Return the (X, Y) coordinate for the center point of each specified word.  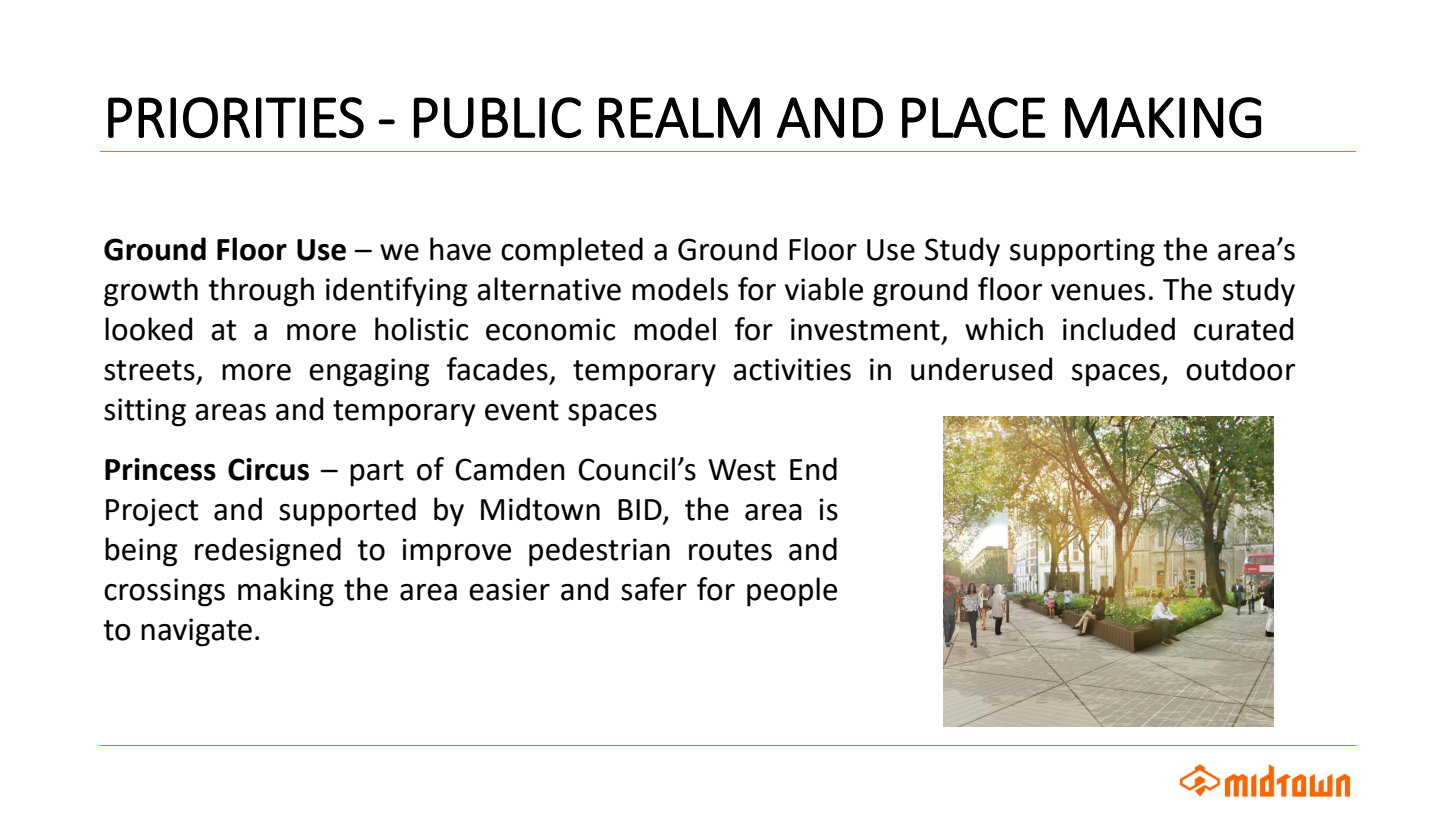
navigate (196, 632)
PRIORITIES (236, 118)
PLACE (974, 117)
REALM (679, 117)
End (813, 469)
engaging (369, 372)
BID (640, 509)
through (261, 292)
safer (654, 589)
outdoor (1240, 369)
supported (347, 512)
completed (572, 252)
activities (792, 369)
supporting (1082, 252)
